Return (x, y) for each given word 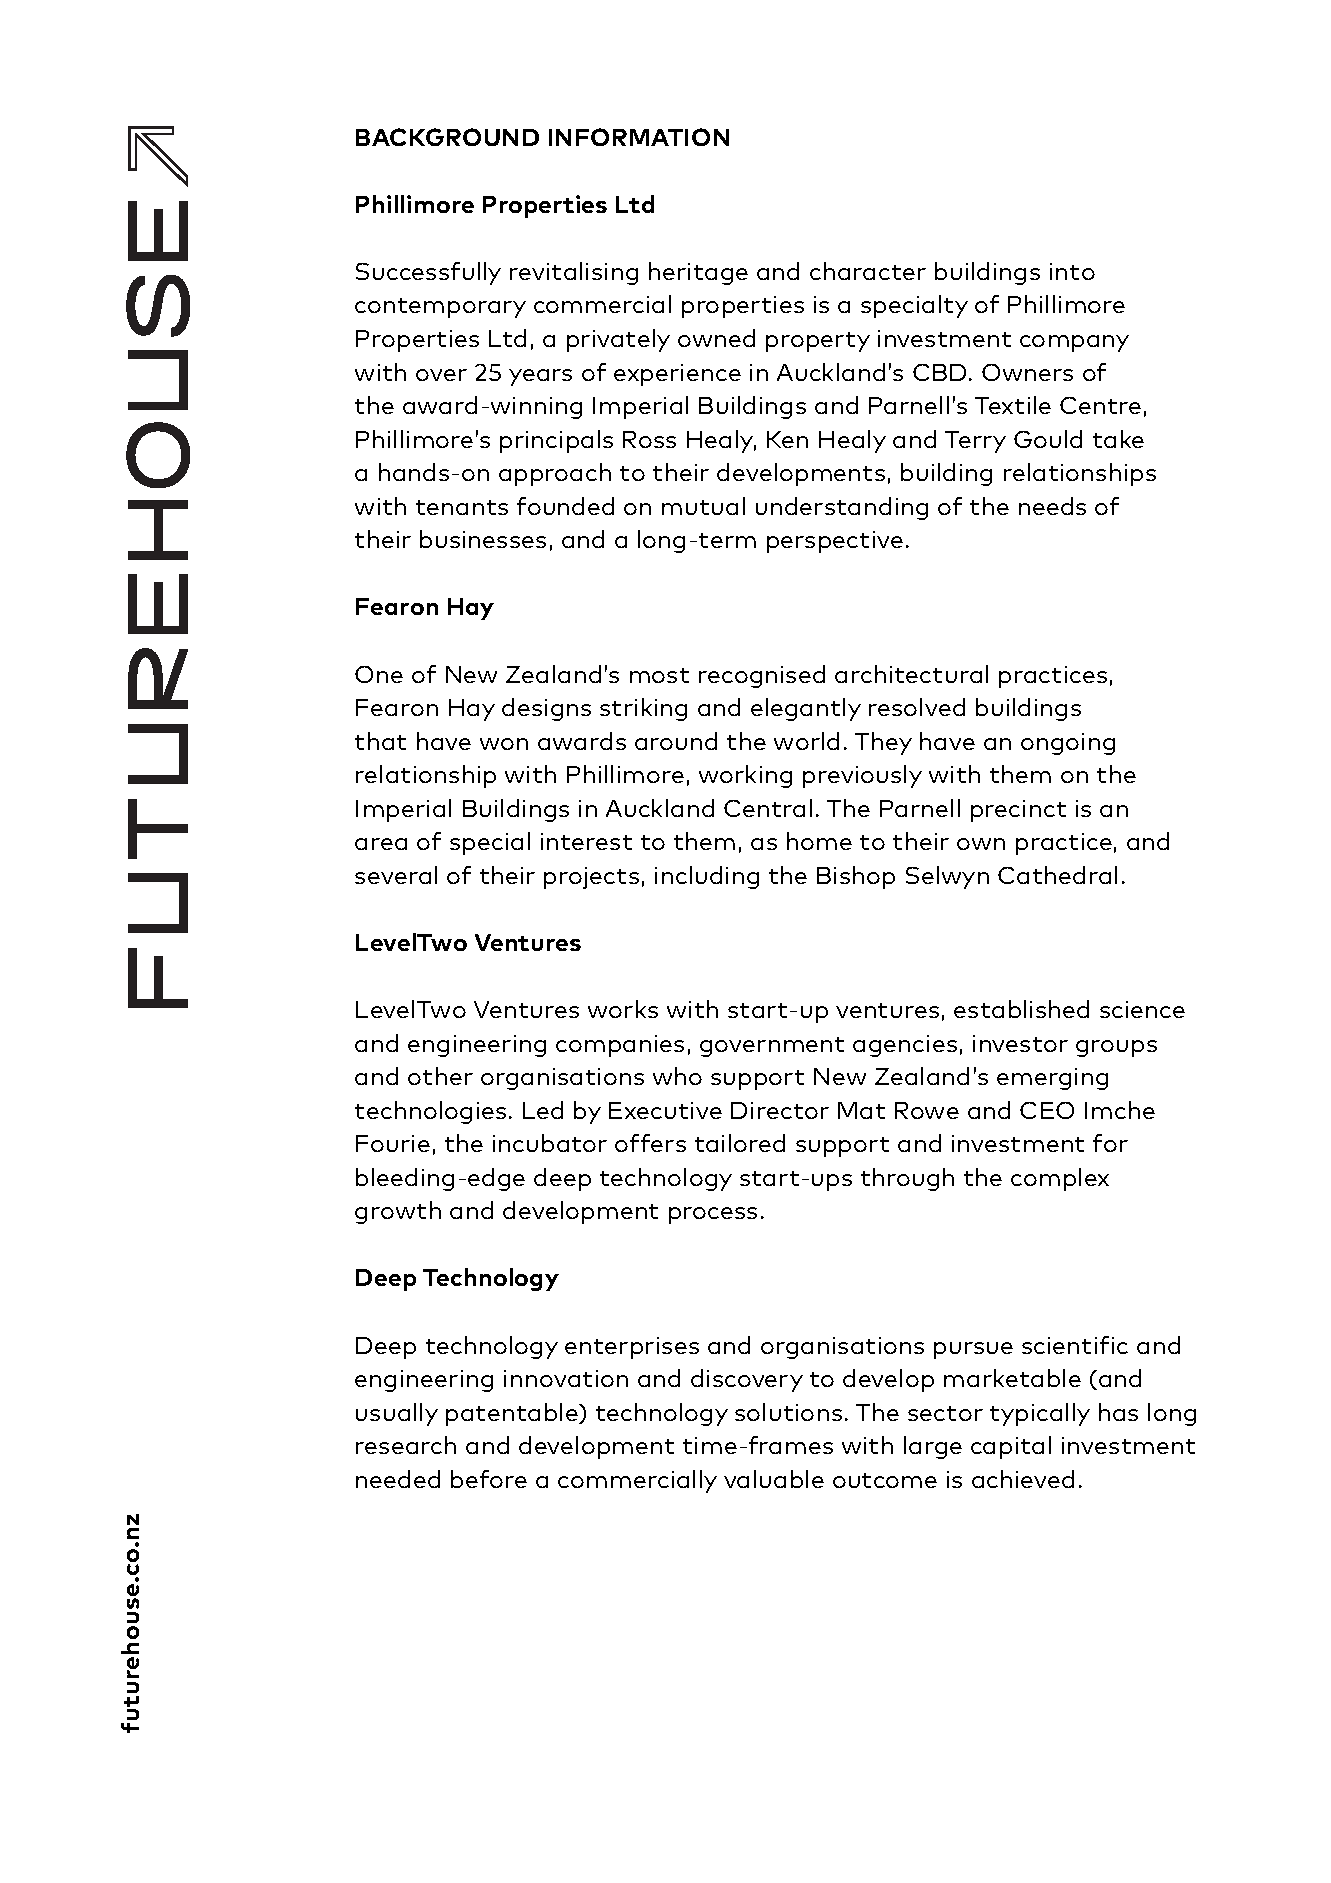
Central (768, 808)
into (1072, 271)
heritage (698, 273)
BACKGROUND (447, 137)
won (504, 744)
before (489, 1479)
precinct (1018, 811)
